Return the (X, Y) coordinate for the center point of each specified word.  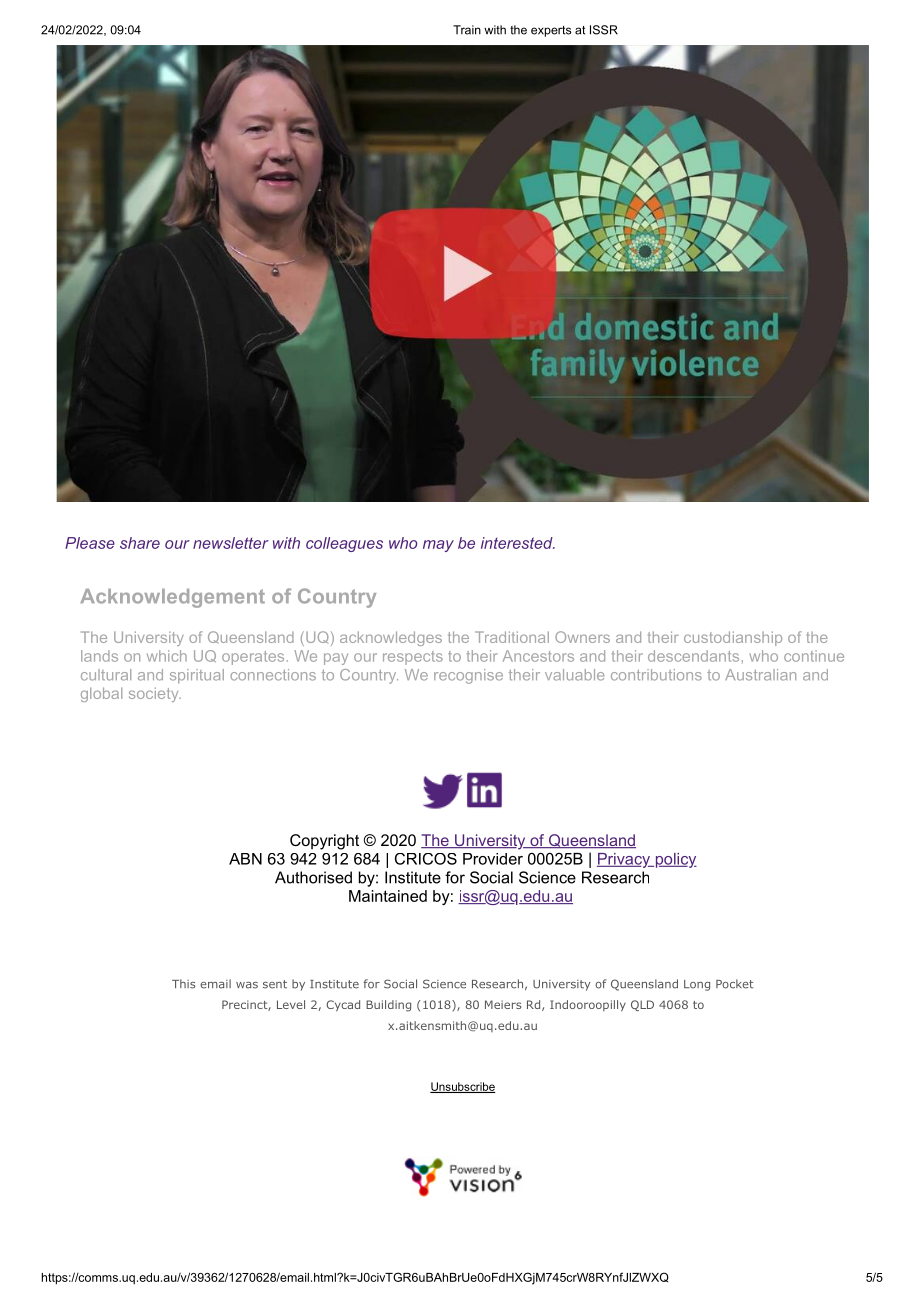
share (140, 543)
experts (551, 31)
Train (467, 30)
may (438, 546)
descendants (693, 656)
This (184, 984)
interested (518, 543)
